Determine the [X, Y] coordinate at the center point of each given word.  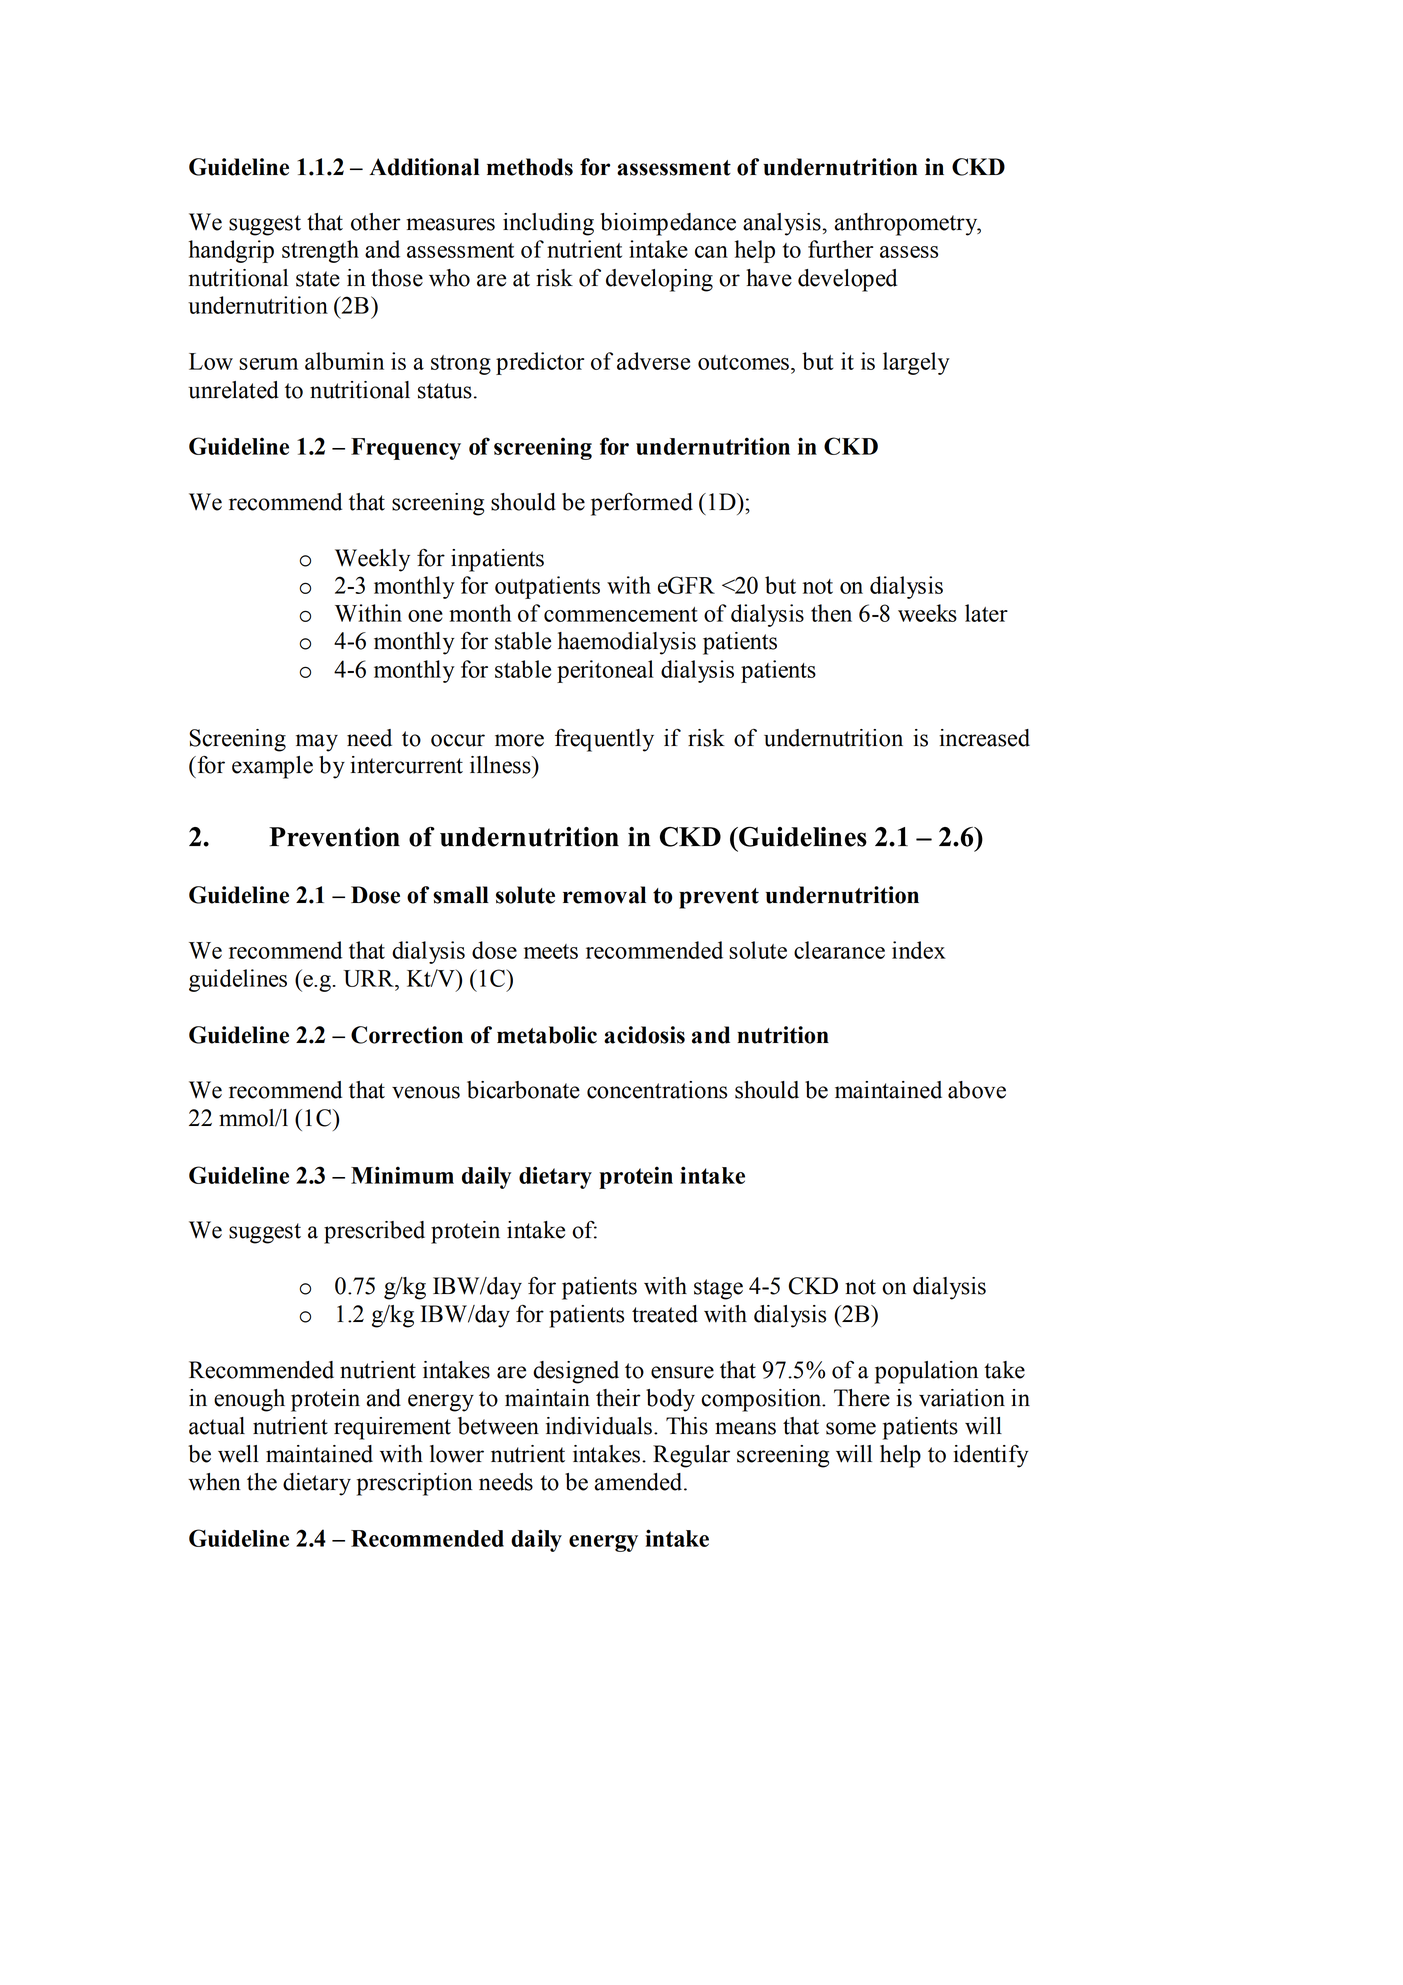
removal [604, 895]
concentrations [657, 1090]
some [851, 1428]
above [977, 1090]
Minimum [402, 1175]
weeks [927, 613]
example [272, 767]
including [548, 224]
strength [320, 251]
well [238, 1454]
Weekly [372, 560]
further [840, 249]
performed [642, 504]
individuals [599, 1426]
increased [984, 738]
